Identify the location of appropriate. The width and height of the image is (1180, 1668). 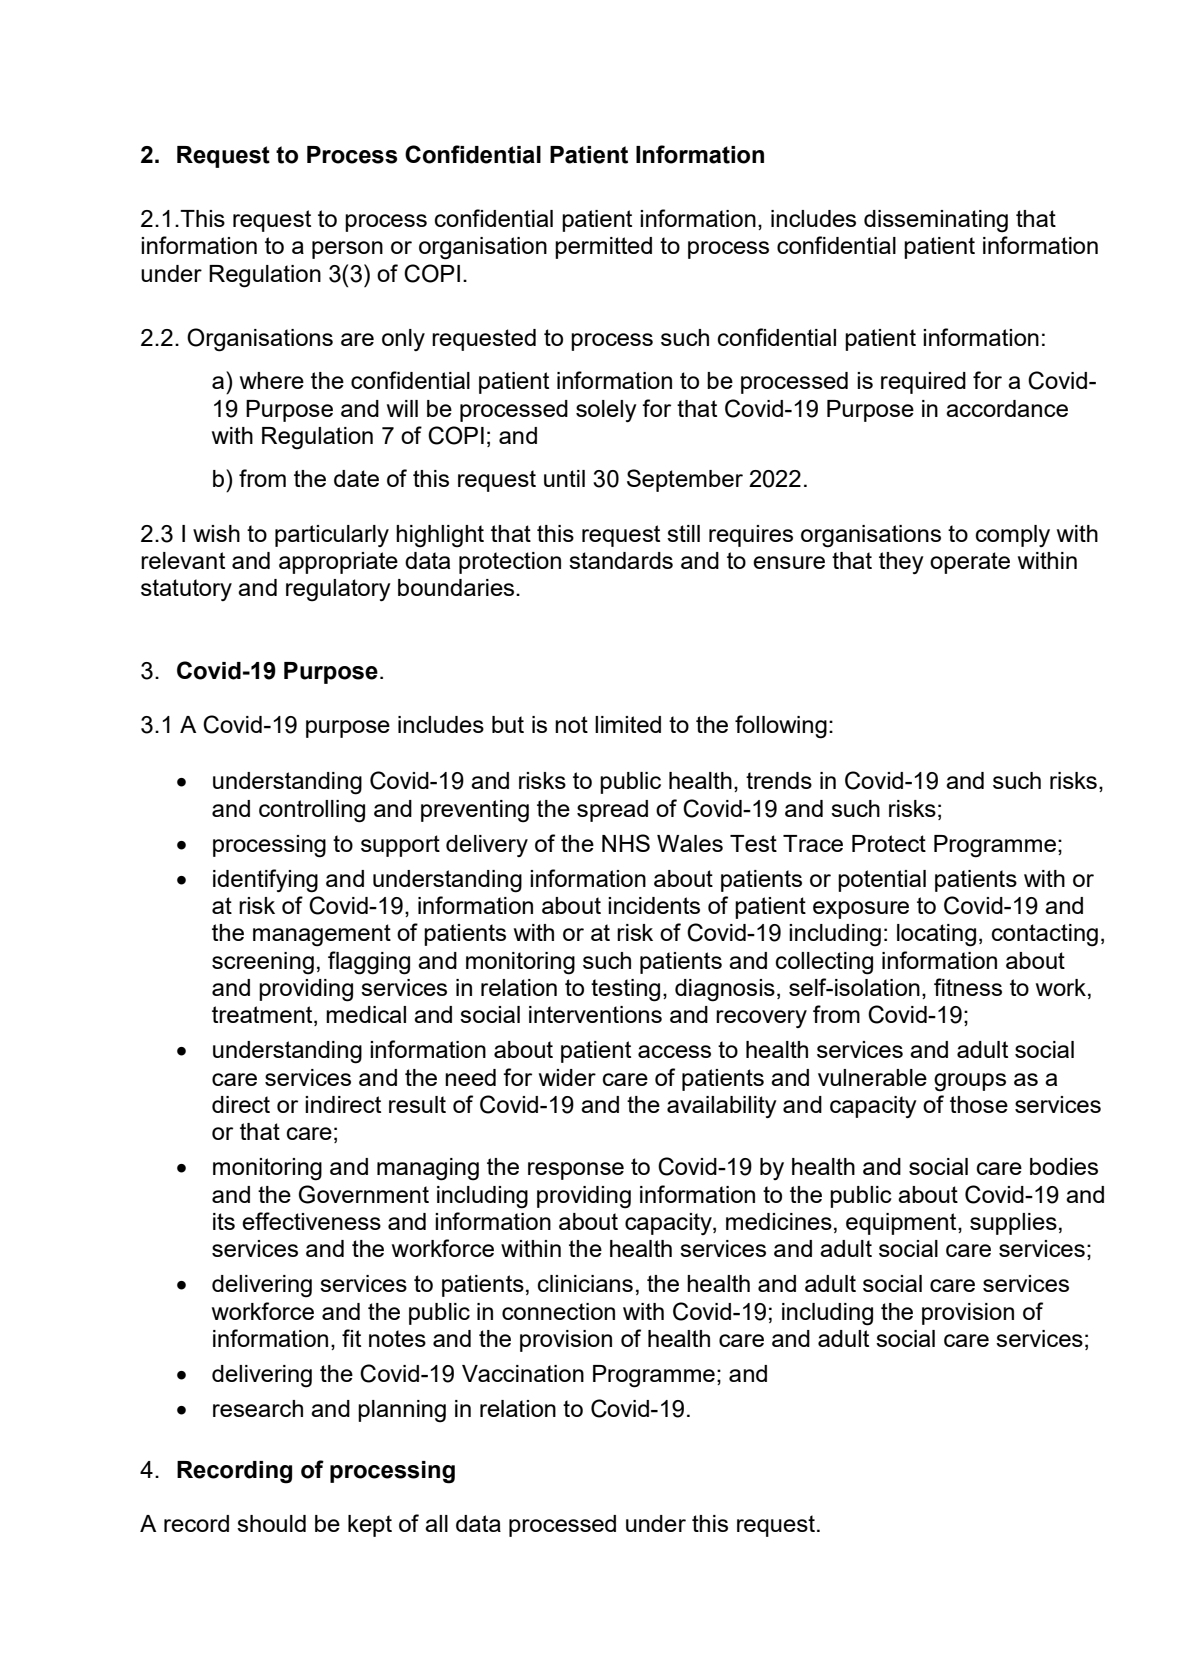
(338, 563).
